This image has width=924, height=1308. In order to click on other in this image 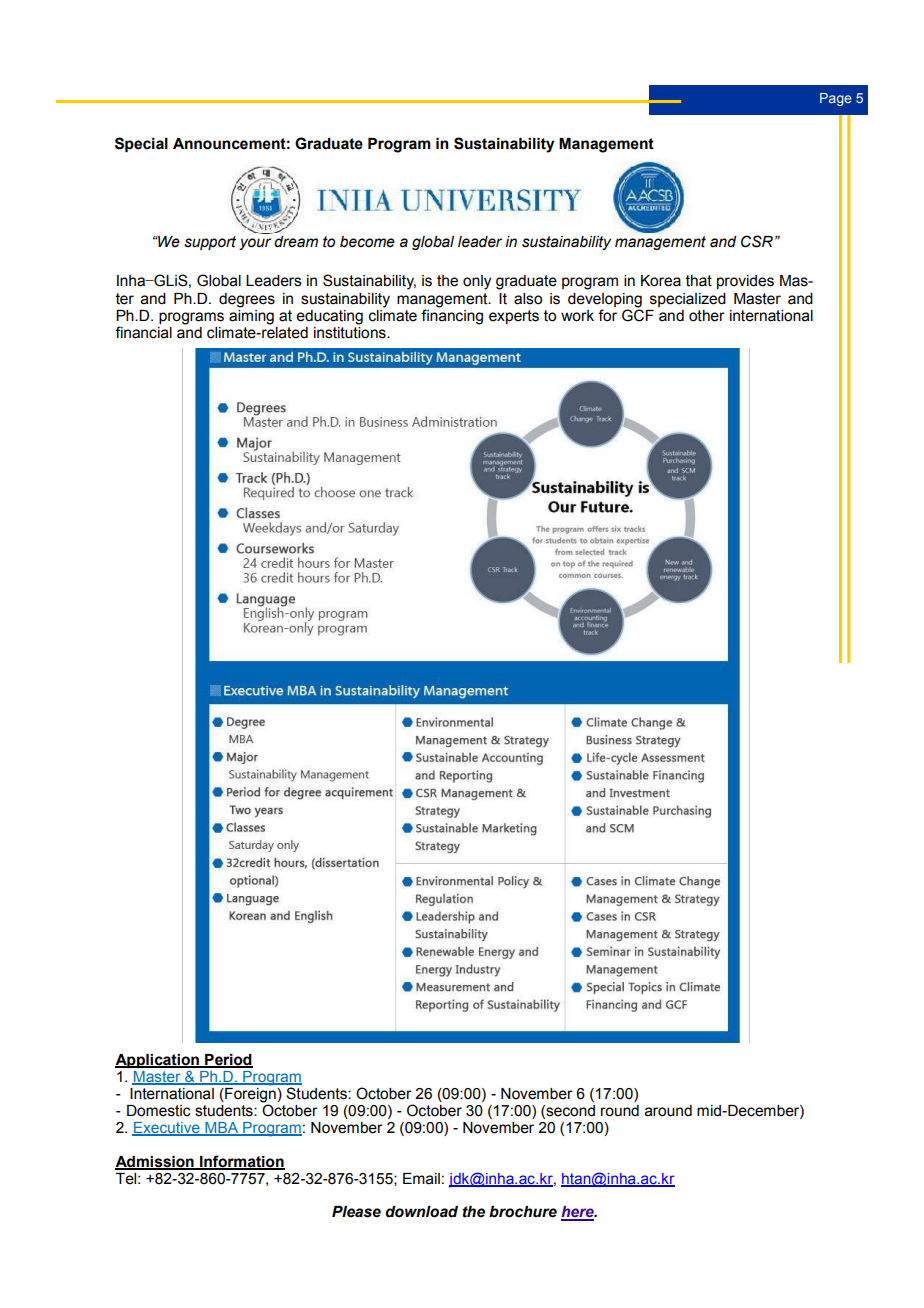, I will do `click(707, 316)`.
